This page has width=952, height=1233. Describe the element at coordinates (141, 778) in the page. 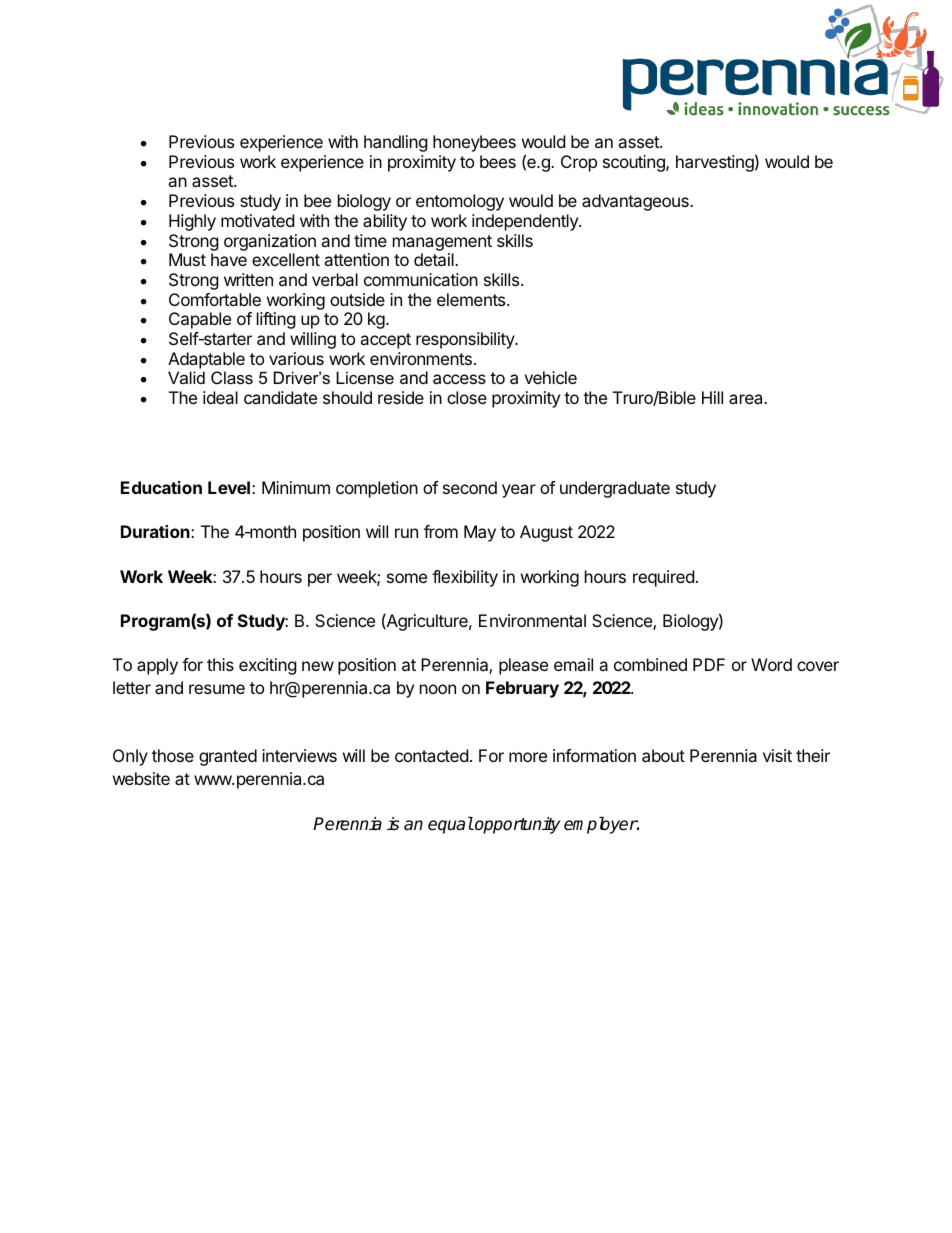

I see `website` at that location.
